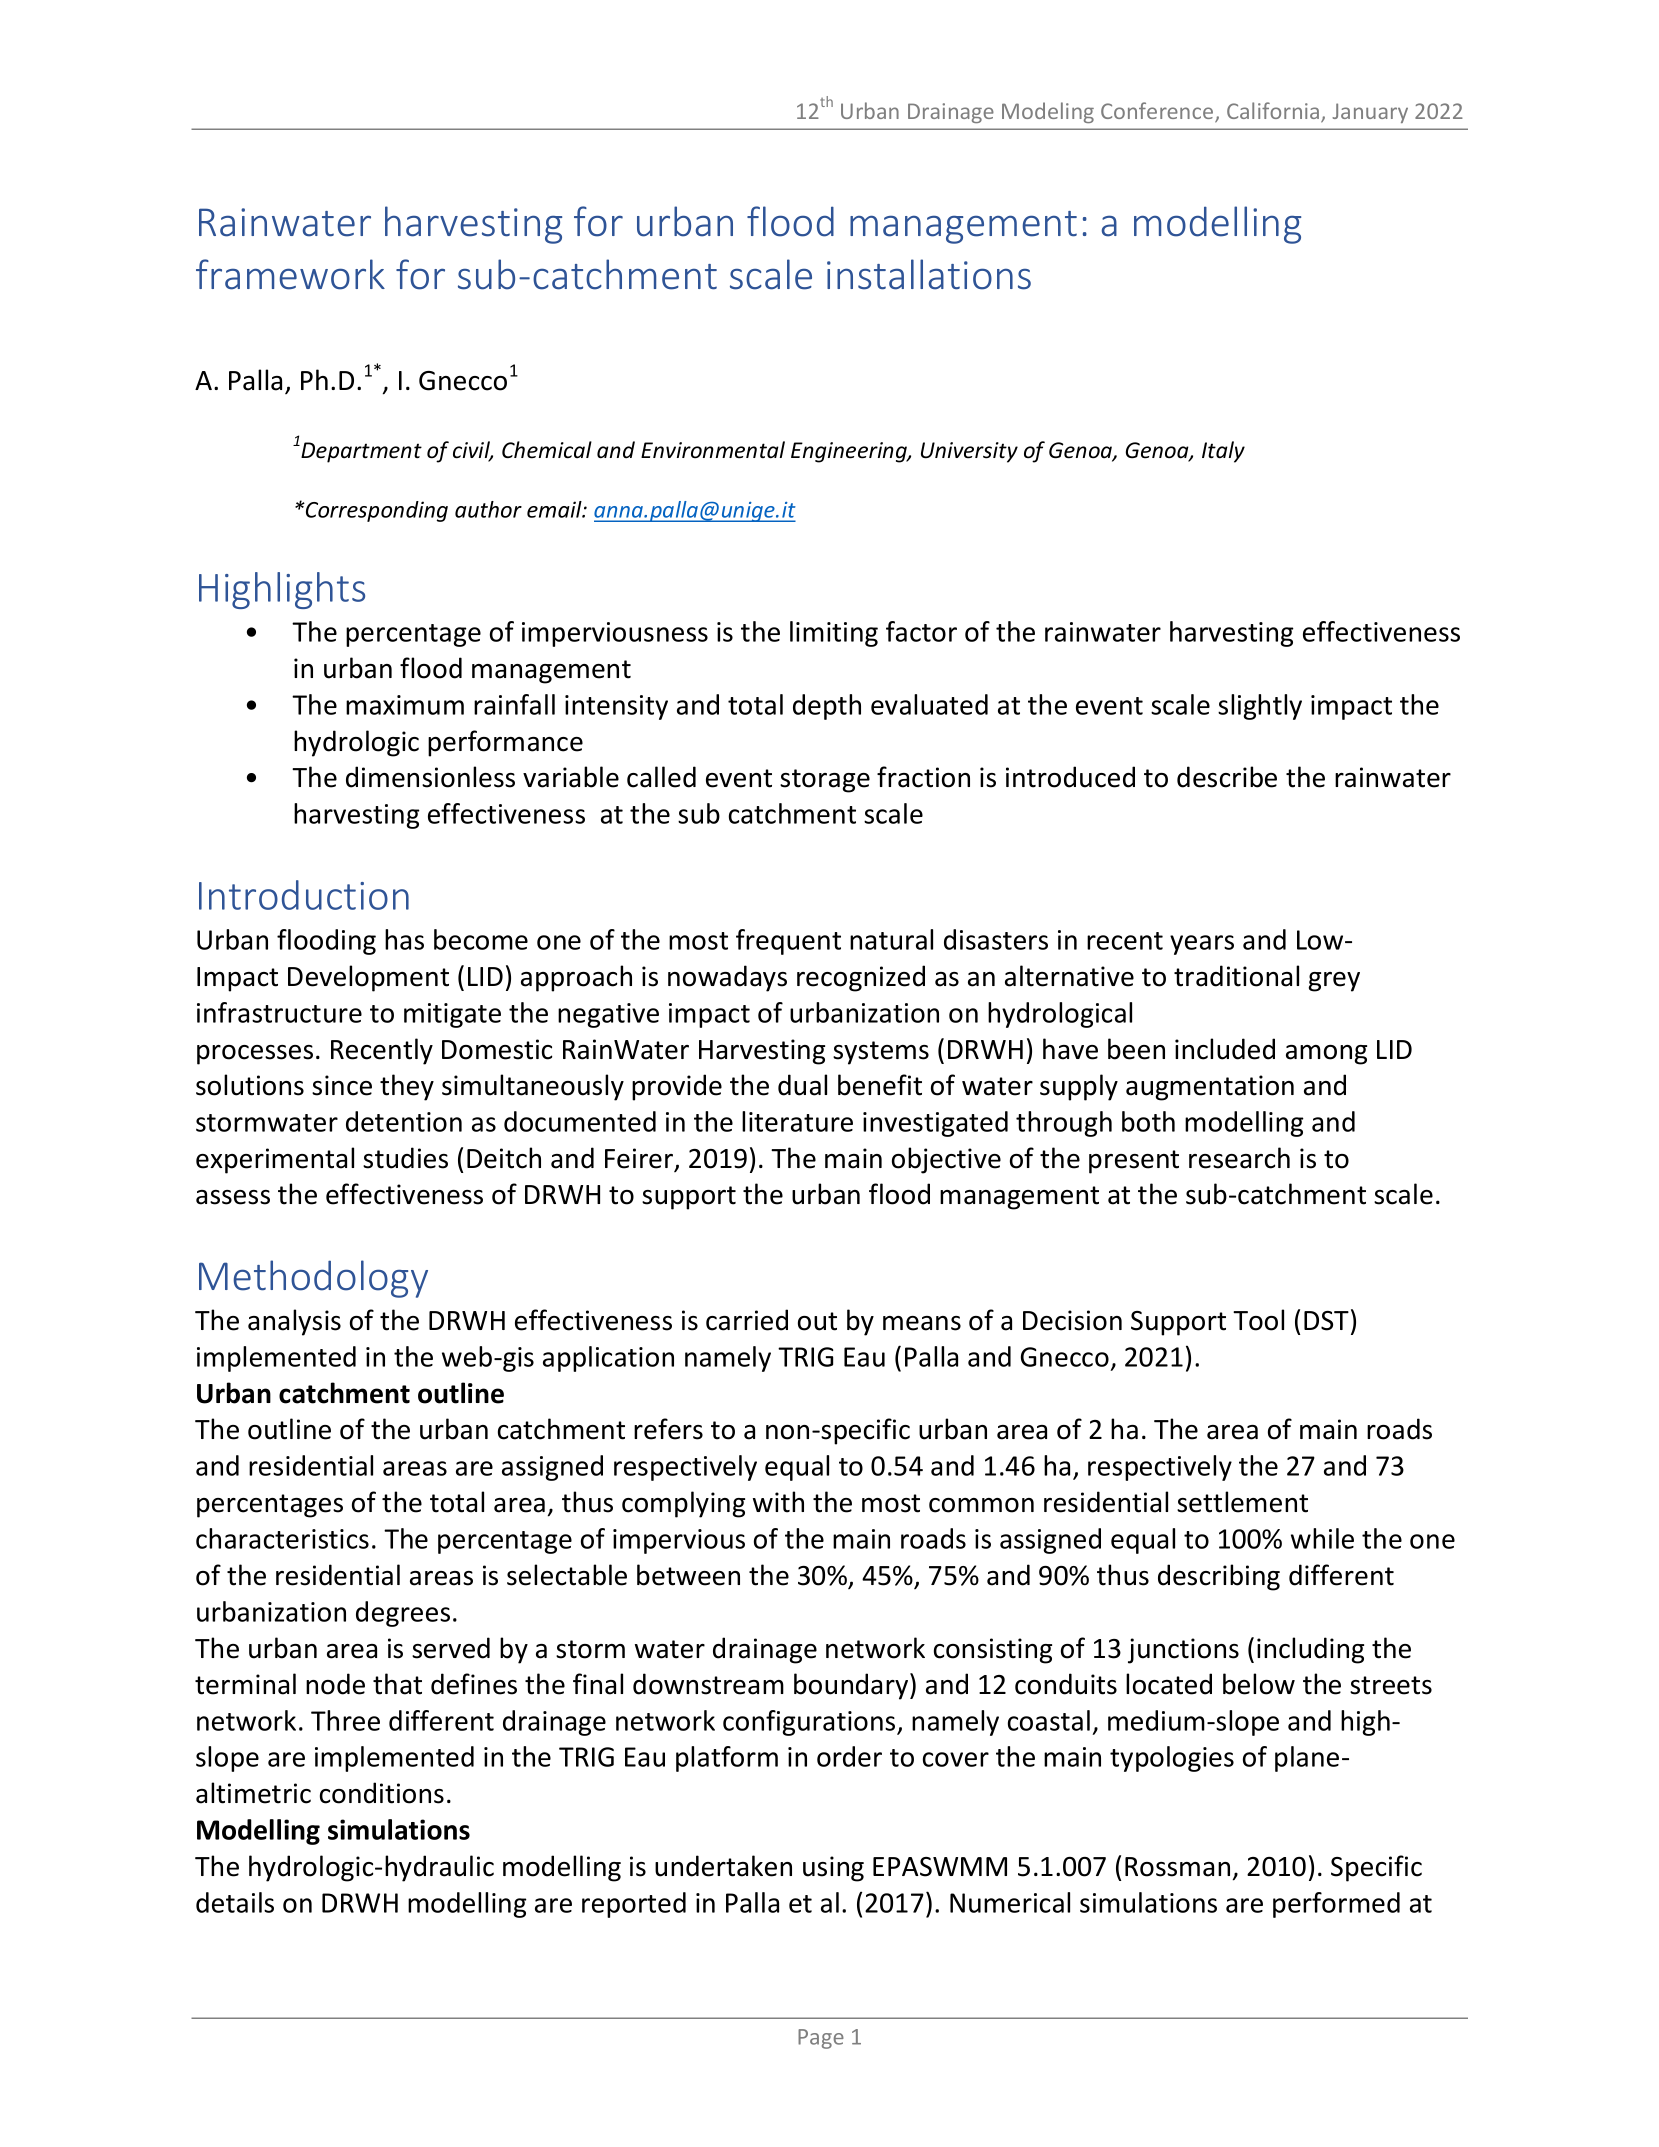 This document has height=2147, width=1659. I want to click on dual, so click(802, 1085).
